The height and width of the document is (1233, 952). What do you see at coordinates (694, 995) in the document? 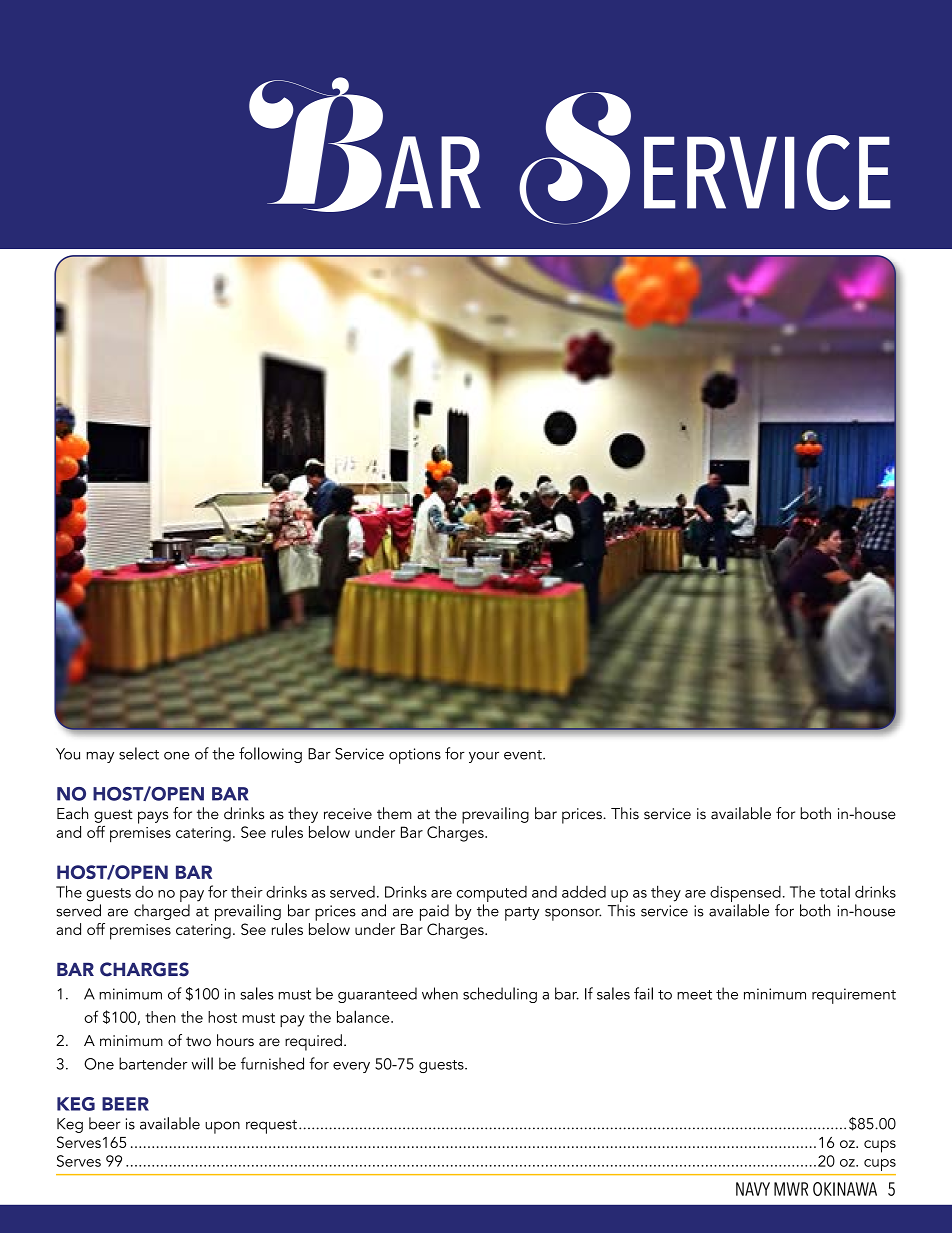
I see `meet` at bounding box center [694, 995].
